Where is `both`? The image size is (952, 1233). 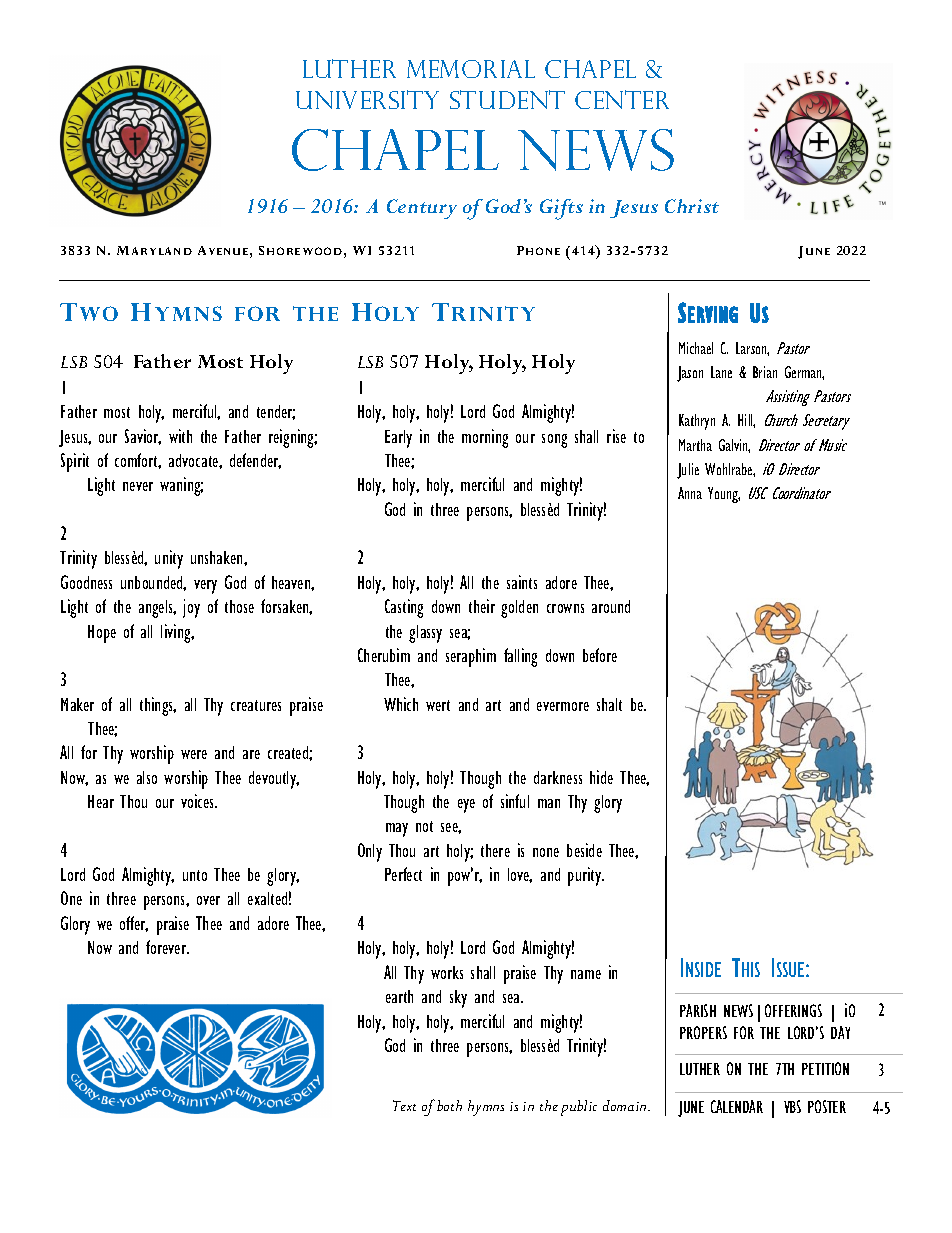 both is located at coordinates (449, 1105).
